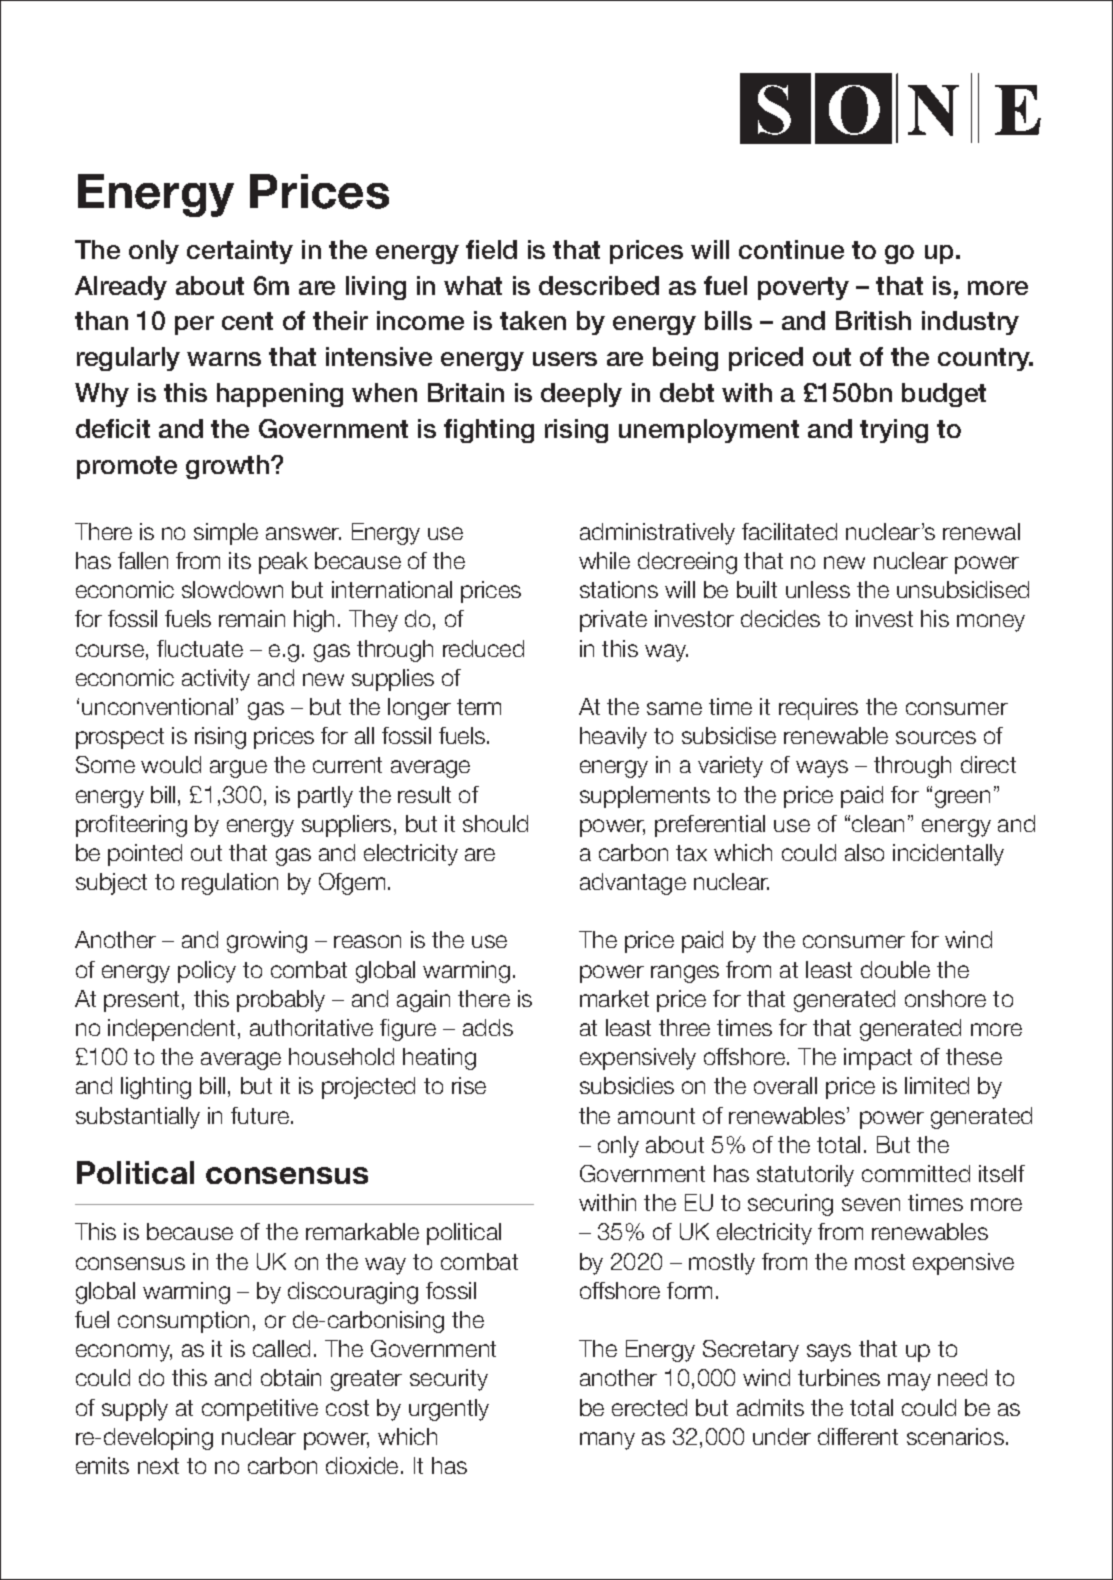  What do you see at coordinates (240, 252) in the page?
I see `certainty` at bounding box center [240, 252].
